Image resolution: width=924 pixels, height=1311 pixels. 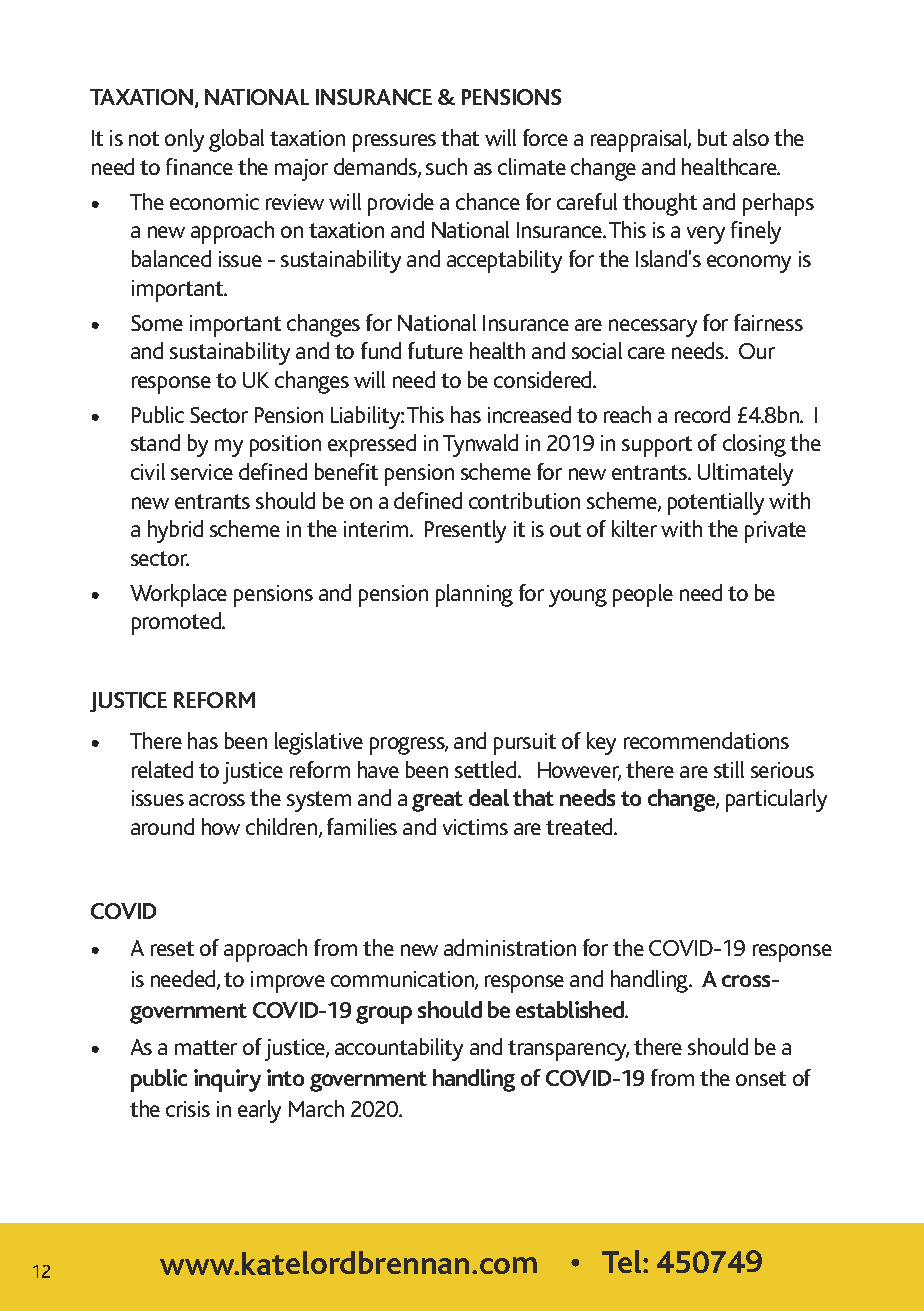 What do you see at coordinates (446, 166) in the screenshot?
I see `such` at bounding box center [446, 166].
